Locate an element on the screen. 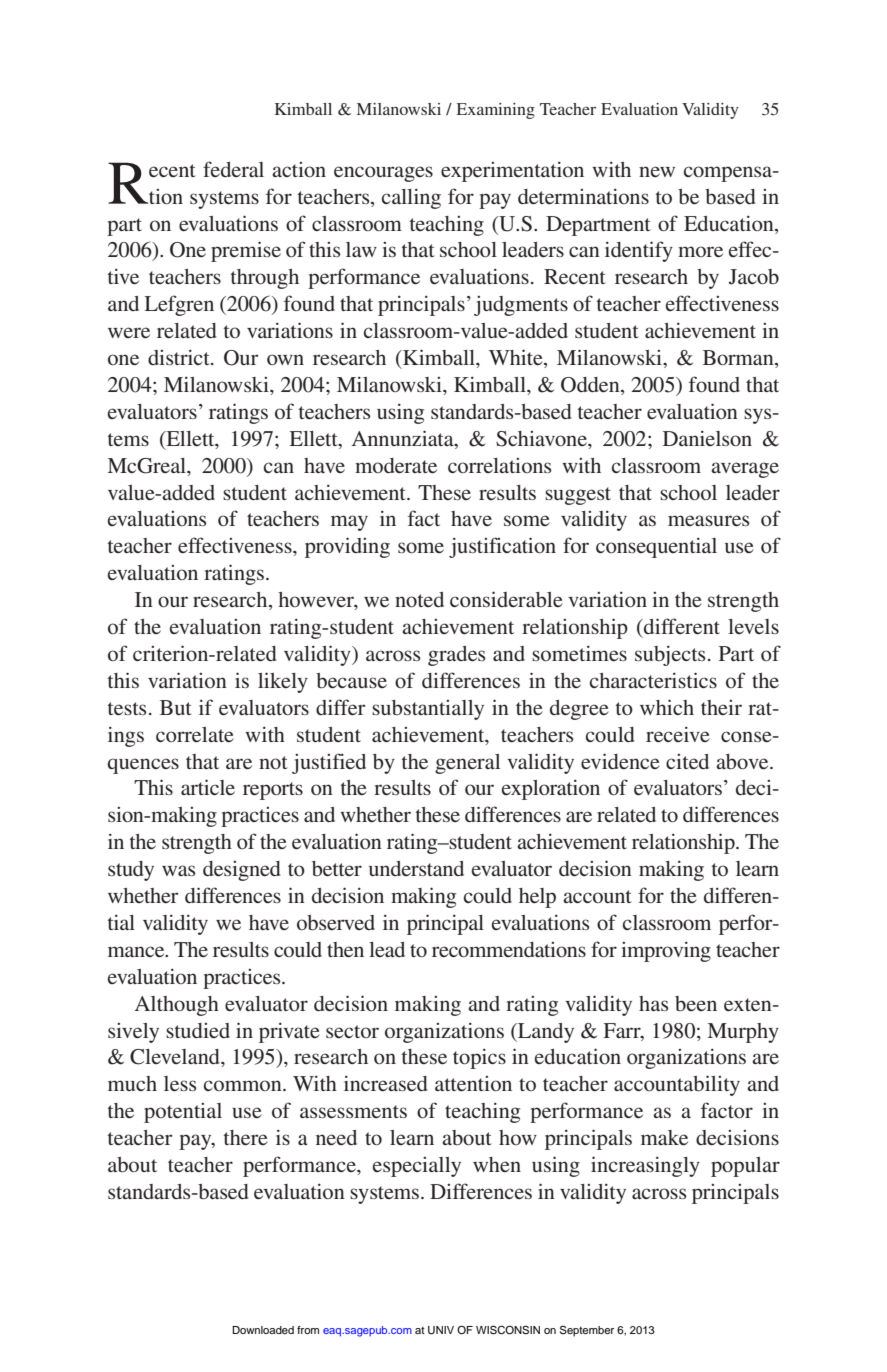 This screenshot has height=1372, width=887. new is located at coordinates (657, 171).
